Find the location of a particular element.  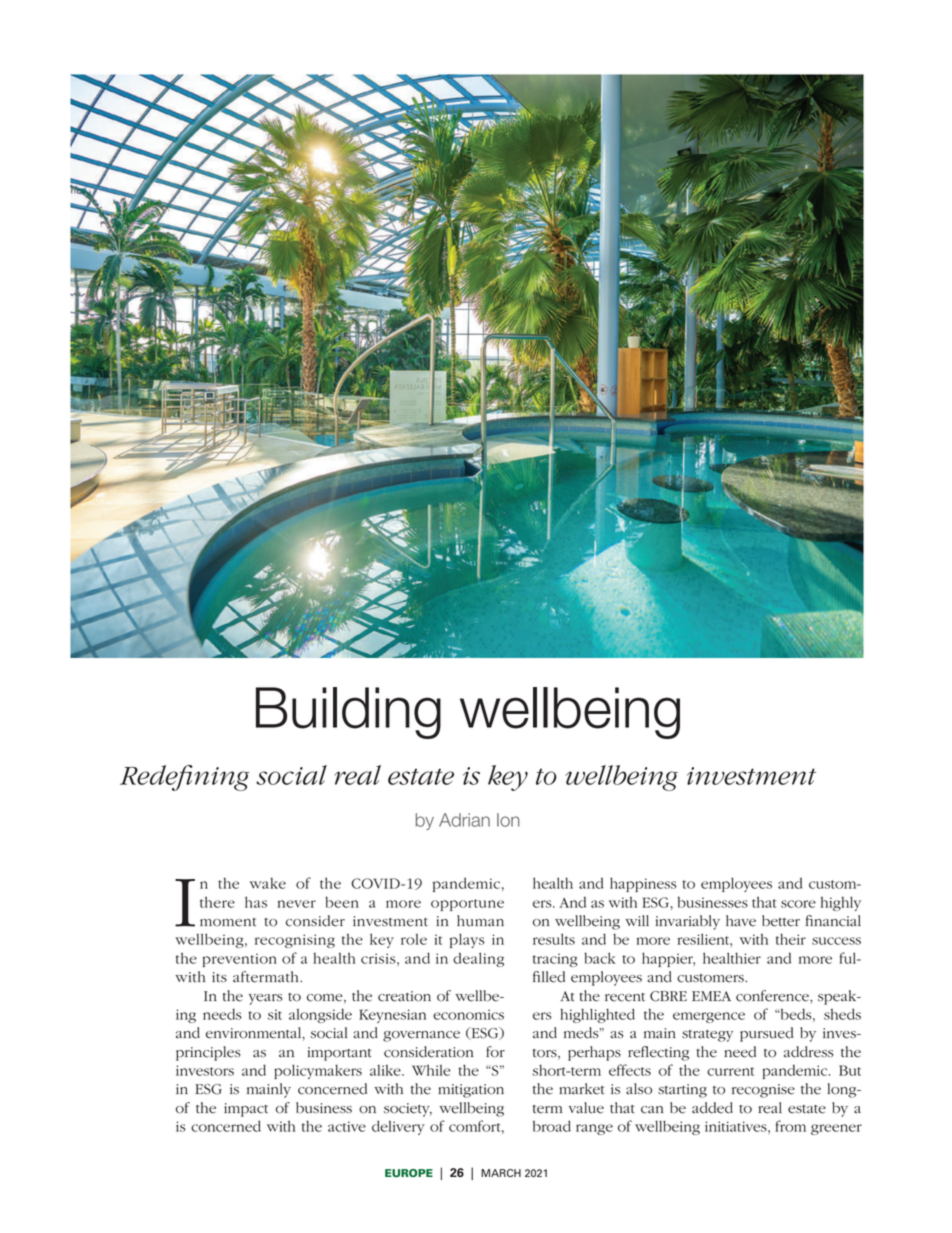

active is located at coordinates (347, 1126).
